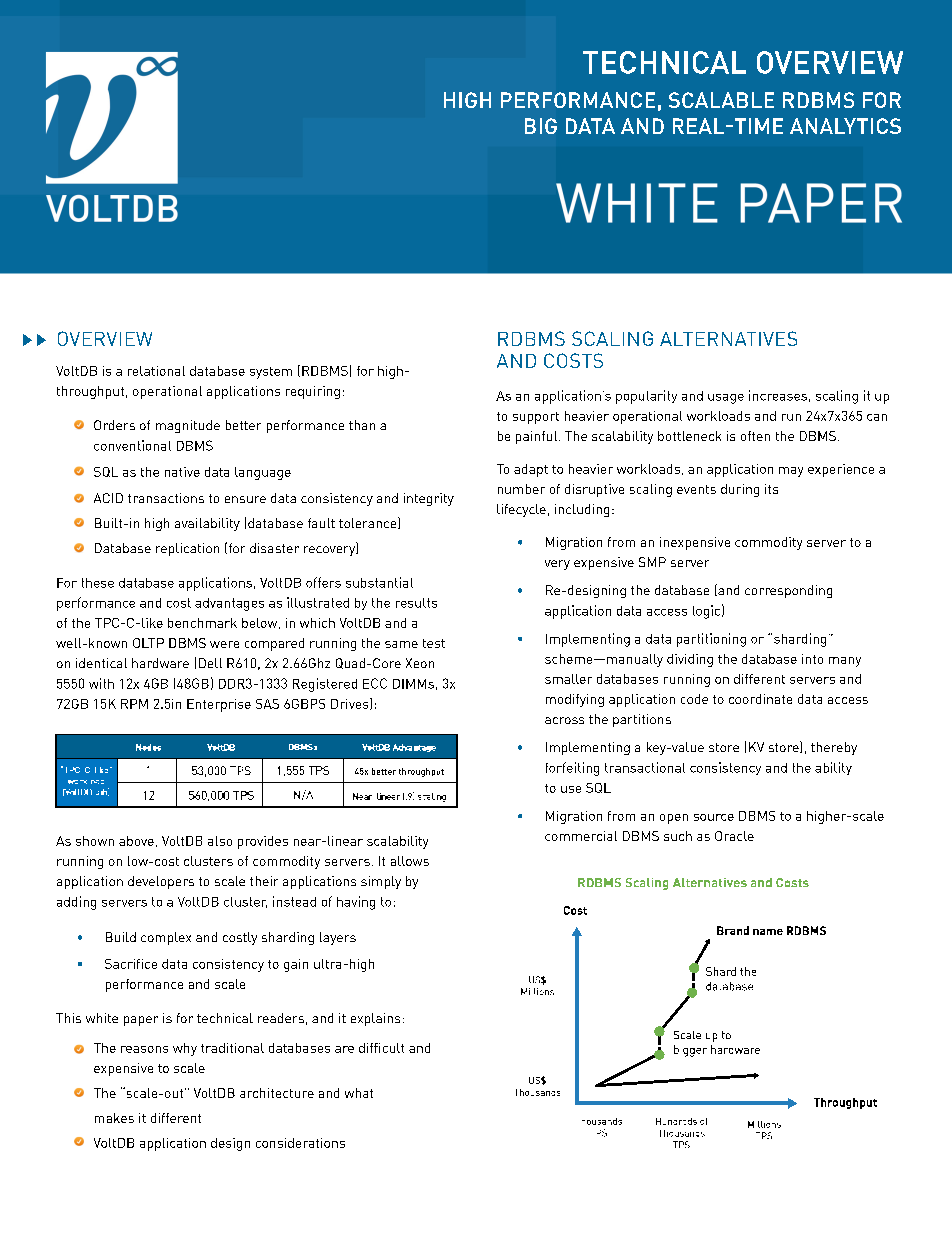  What do you see at coordinates (541, 126) in the screenshot?
I see `Big` at bounding box center [541, 126].
